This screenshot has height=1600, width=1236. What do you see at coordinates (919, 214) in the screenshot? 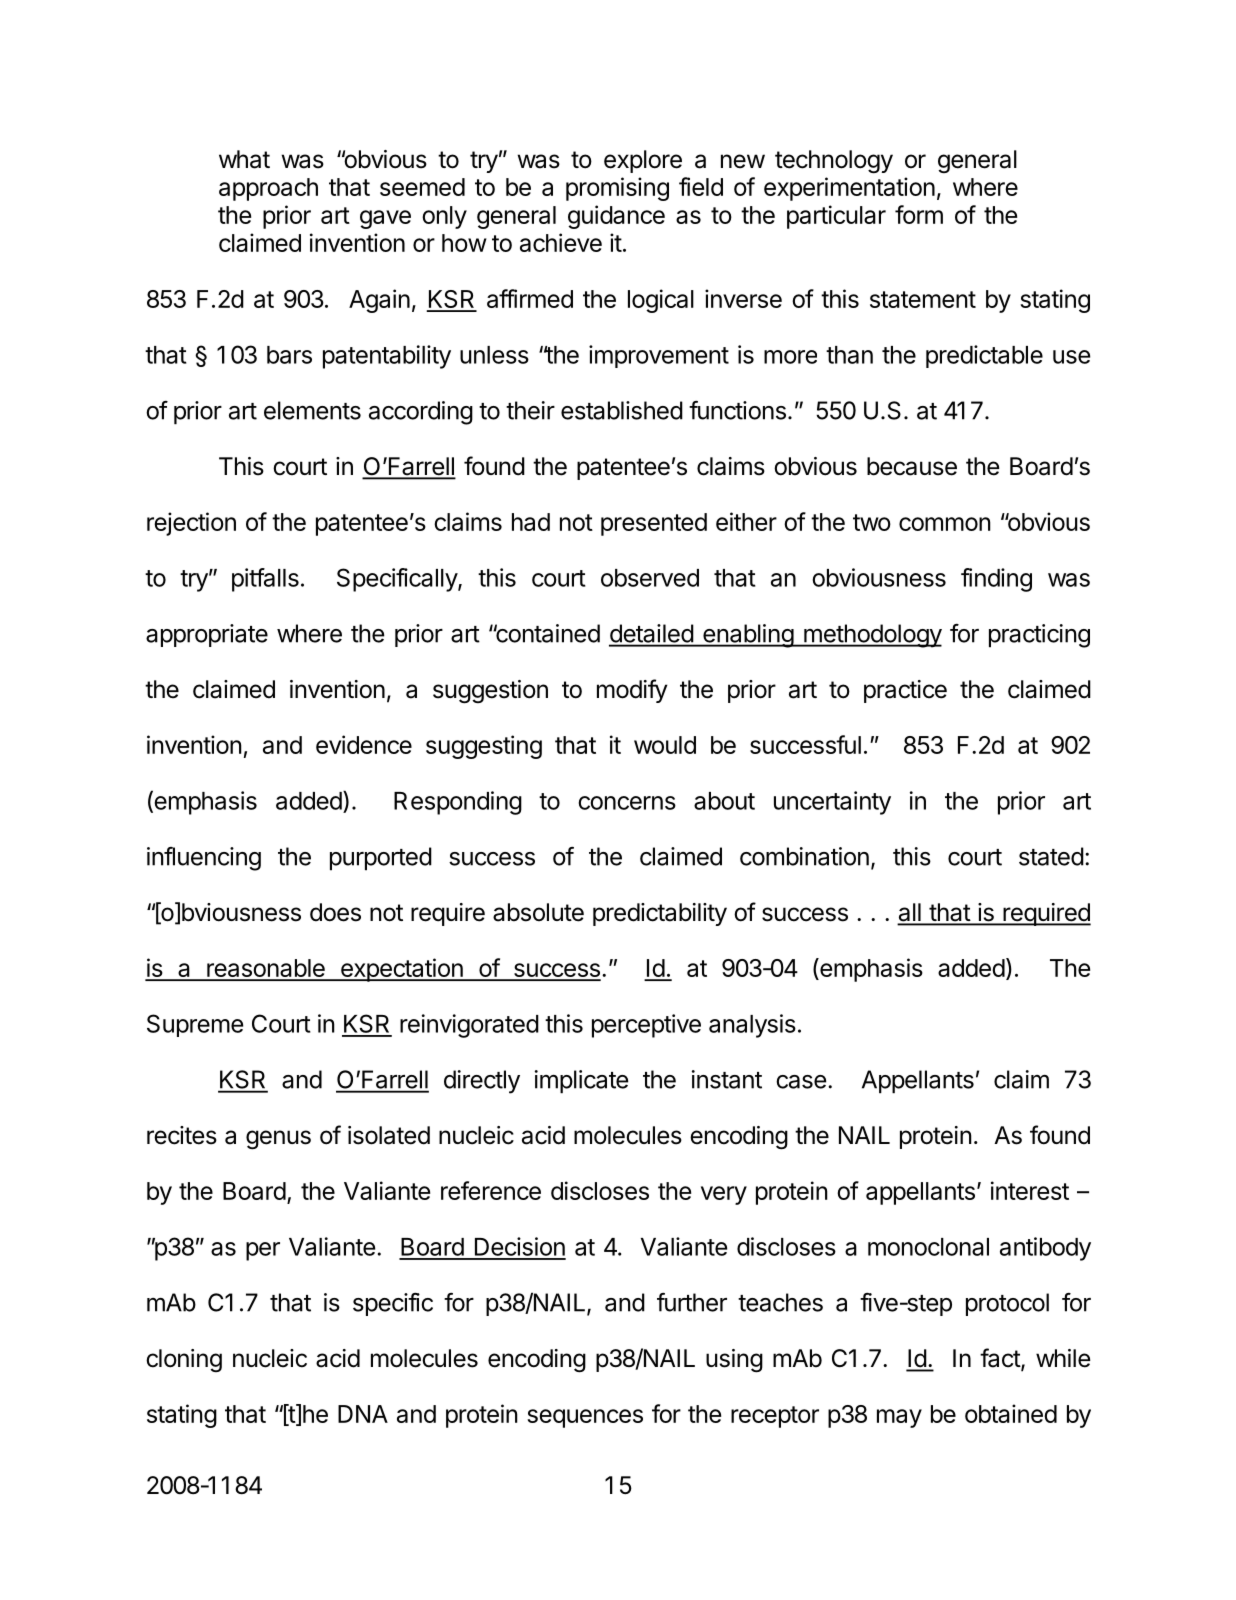
I see `form` at bounding box center [919, 214].
